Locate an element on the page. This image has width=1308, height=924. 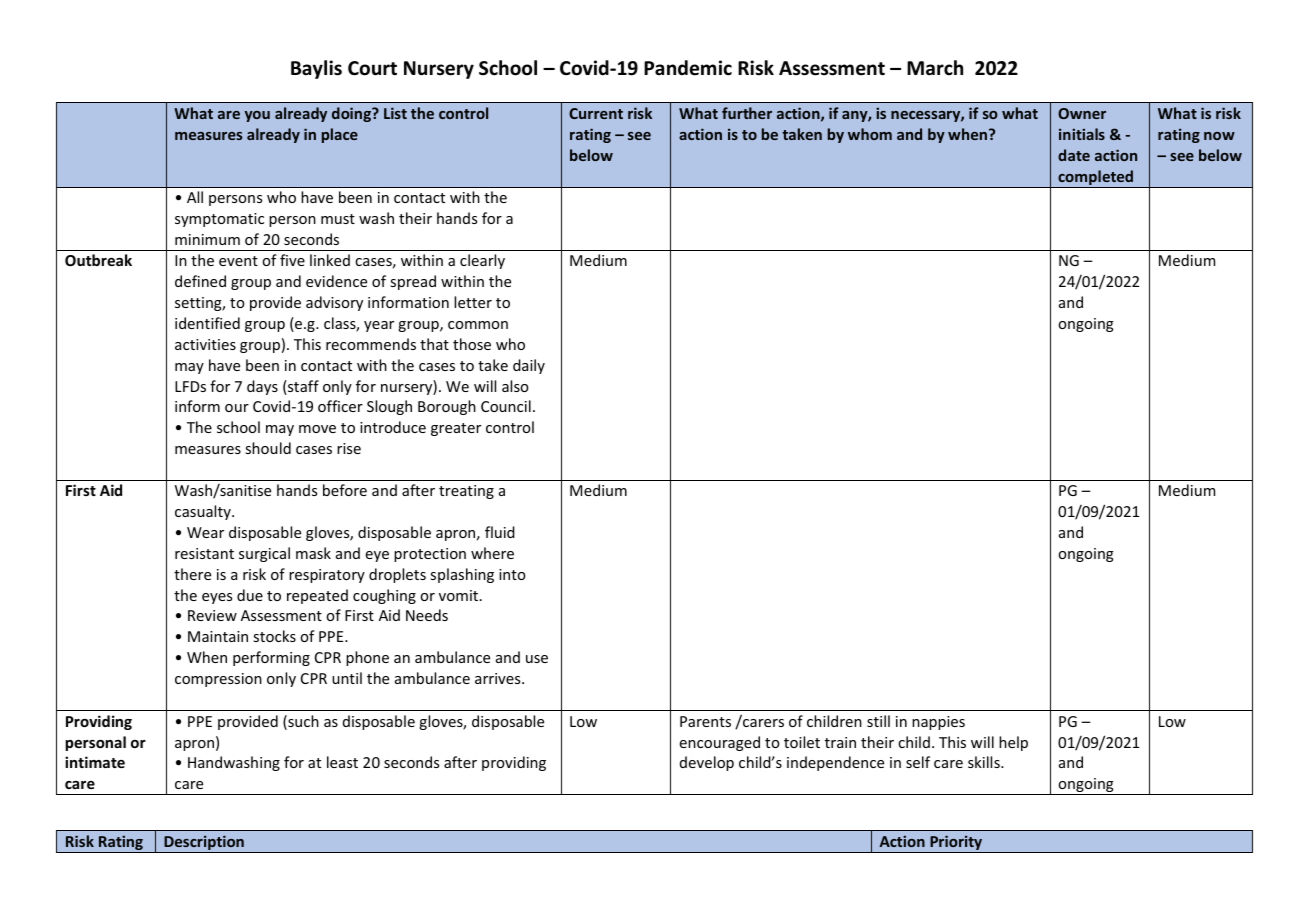
completed is located at coordinates (1096, 179).
